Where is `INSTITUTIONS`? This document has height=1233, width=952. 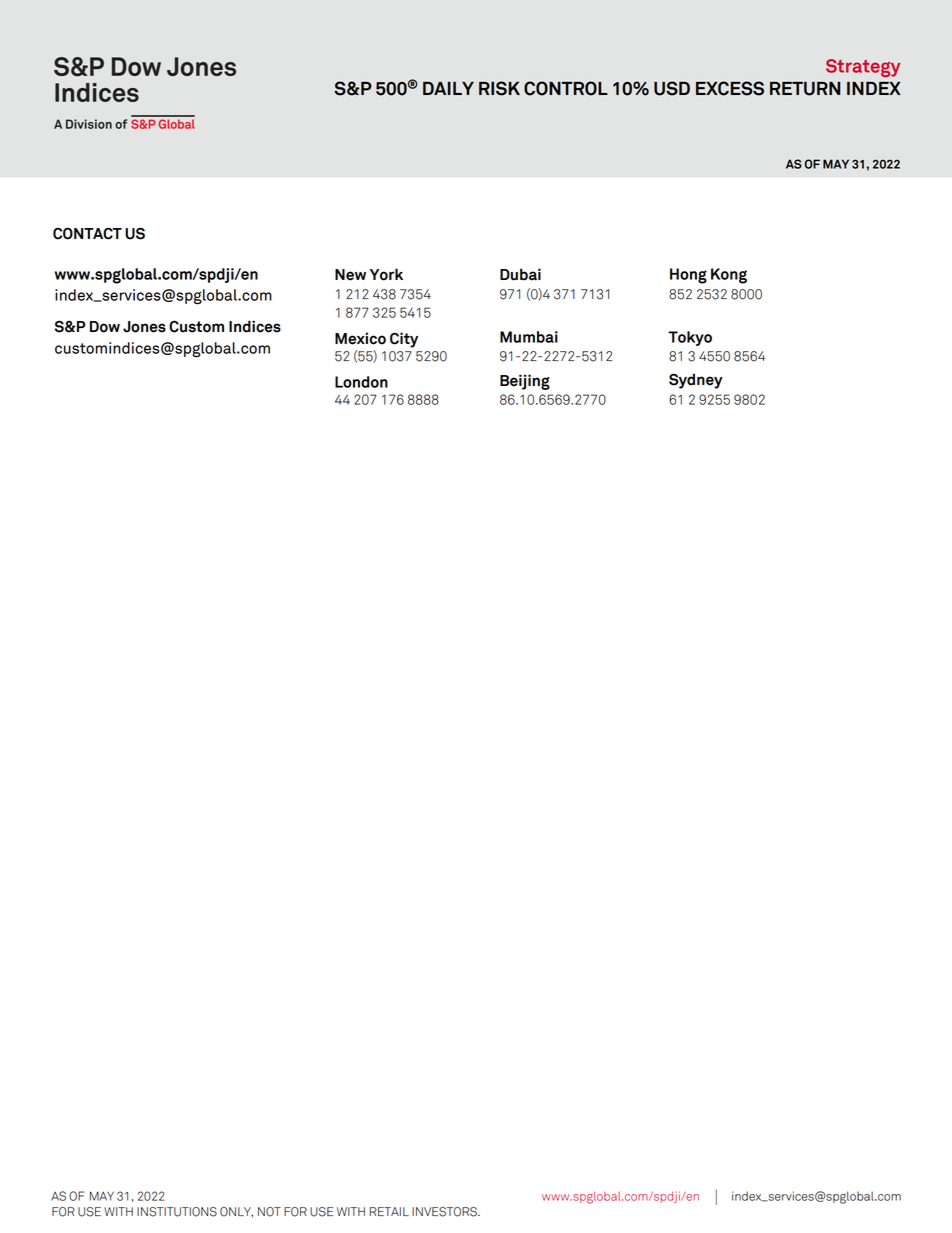 INSTITUTIONS is located at coordinates (177, 1212).
